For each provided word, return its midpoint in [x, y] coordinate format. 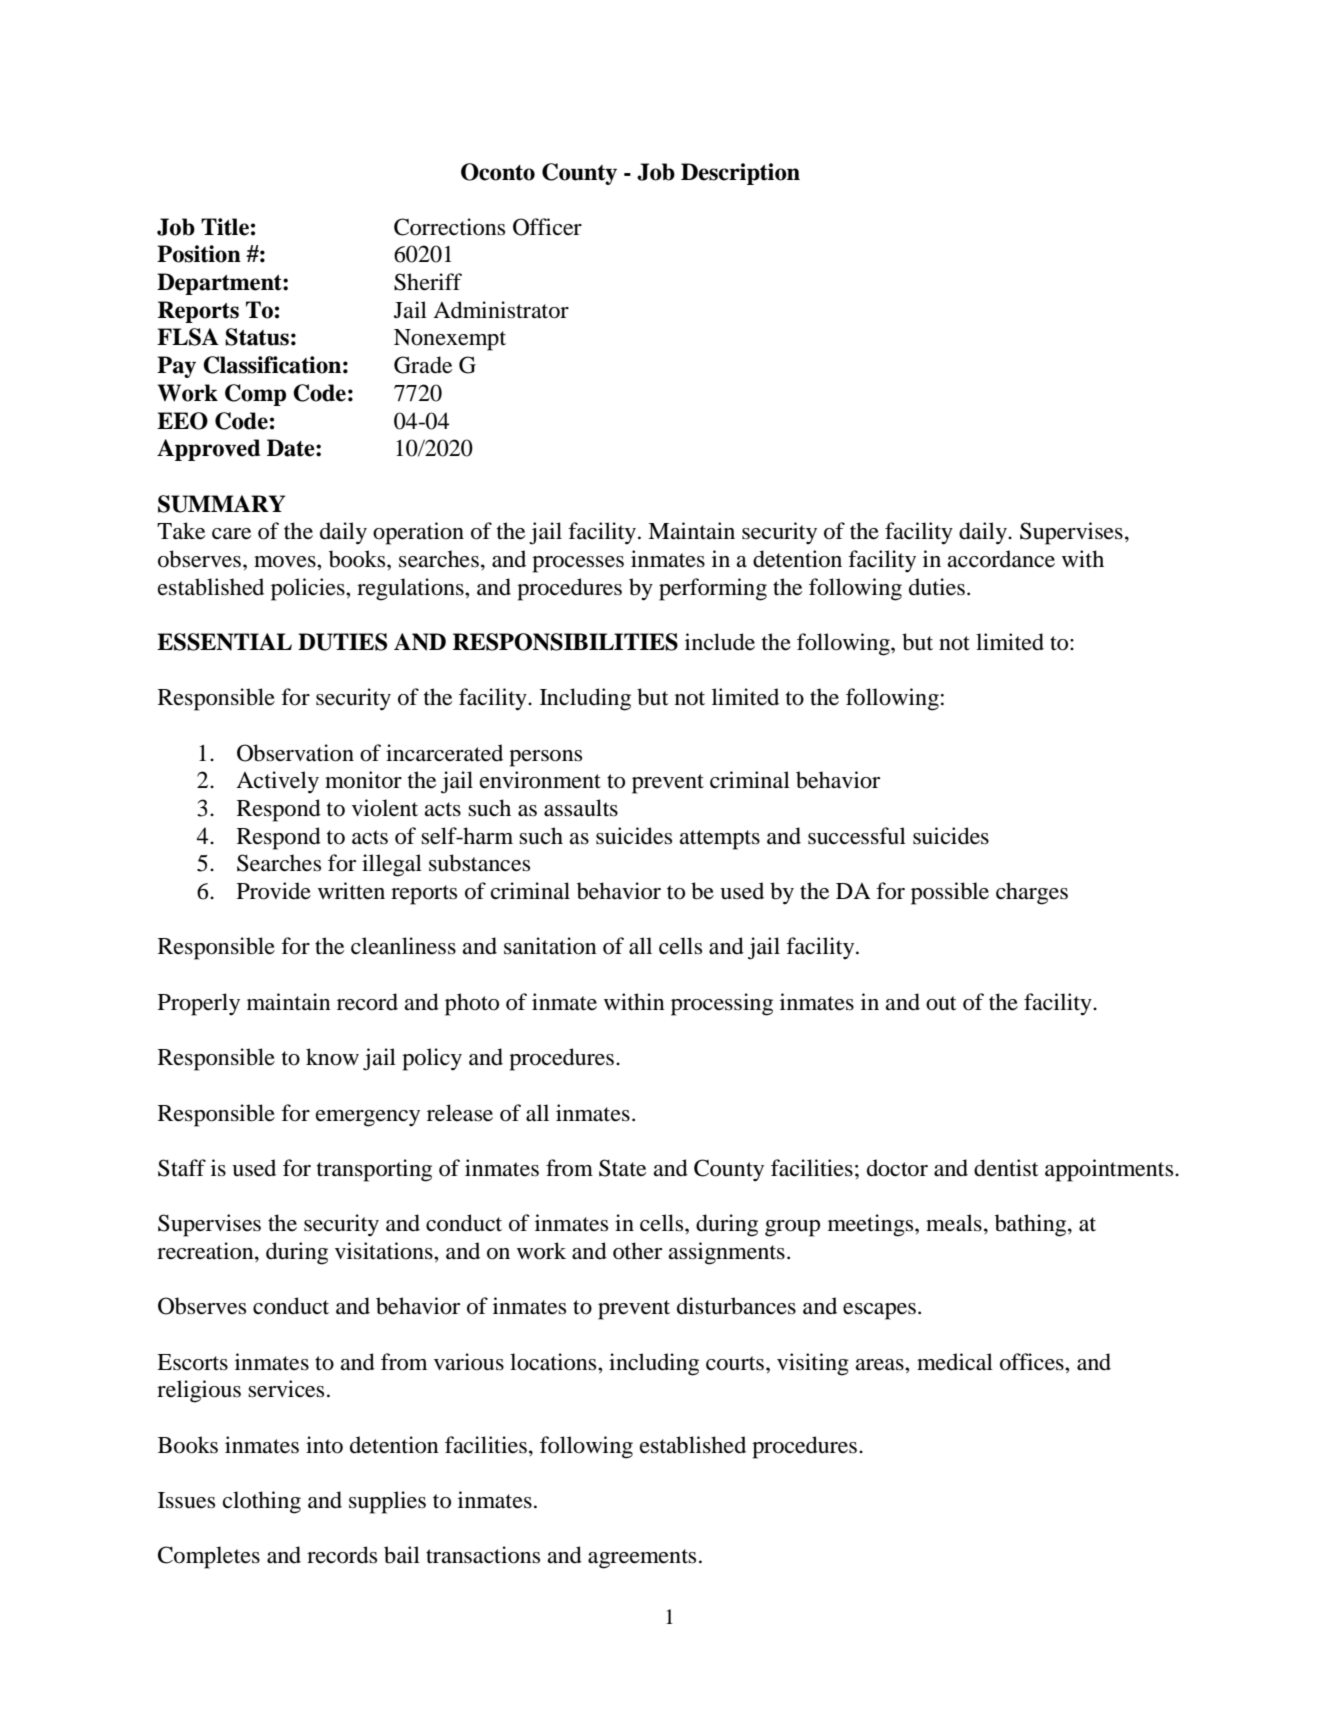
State [622, 1168]
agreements [642, 1559]
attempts [719, 840]
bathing [1032, 1225]
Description [740, 174]
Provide [274, 891]
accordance [1001, 559]
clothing [262, 1502]
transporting [374, 1170]
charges [1032, 893]
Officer [547, 227]
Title [225, 227]
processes [578, 564]
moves [286, 562]
